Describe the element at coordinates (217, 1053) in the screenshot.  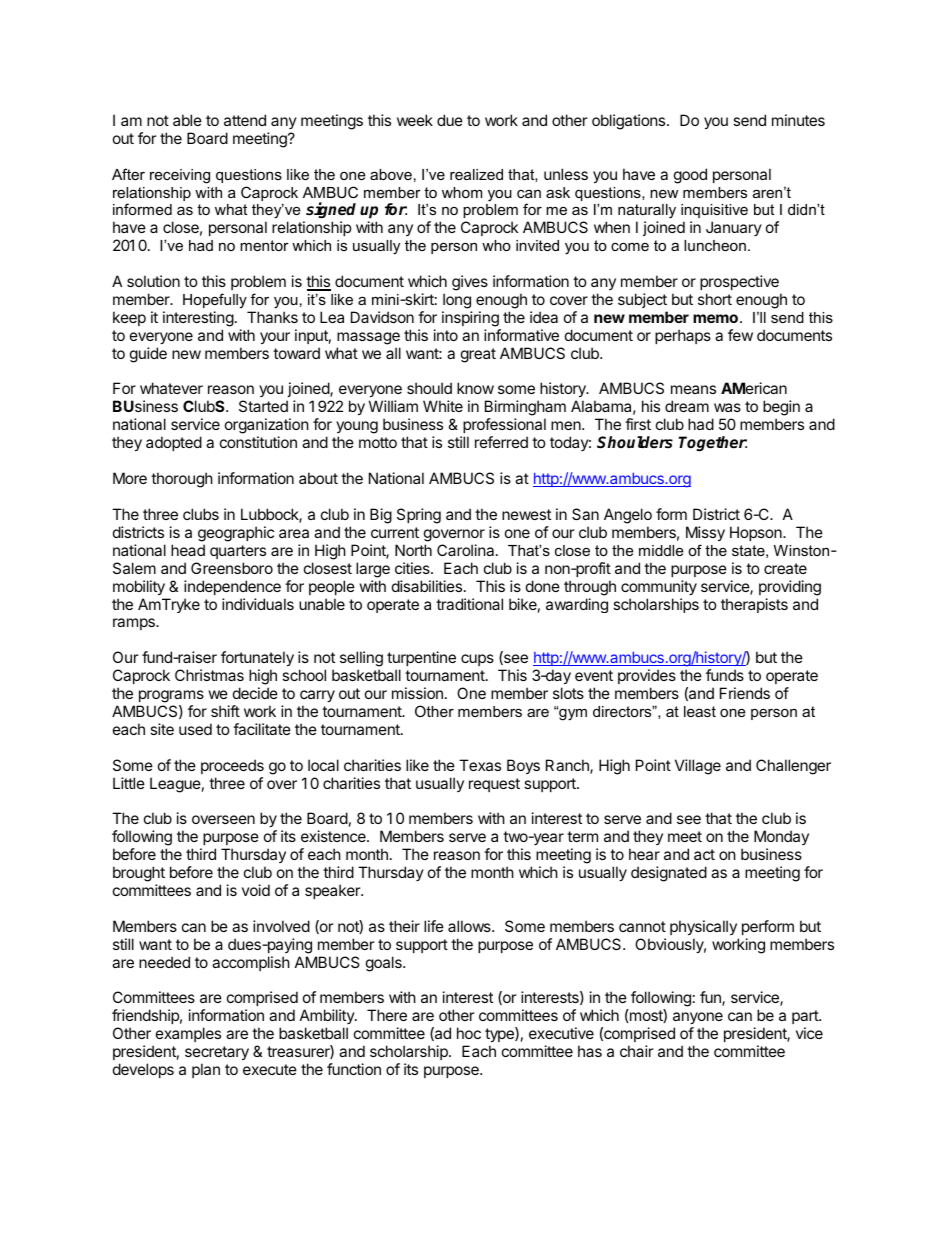
I see `secretary` at that location.
